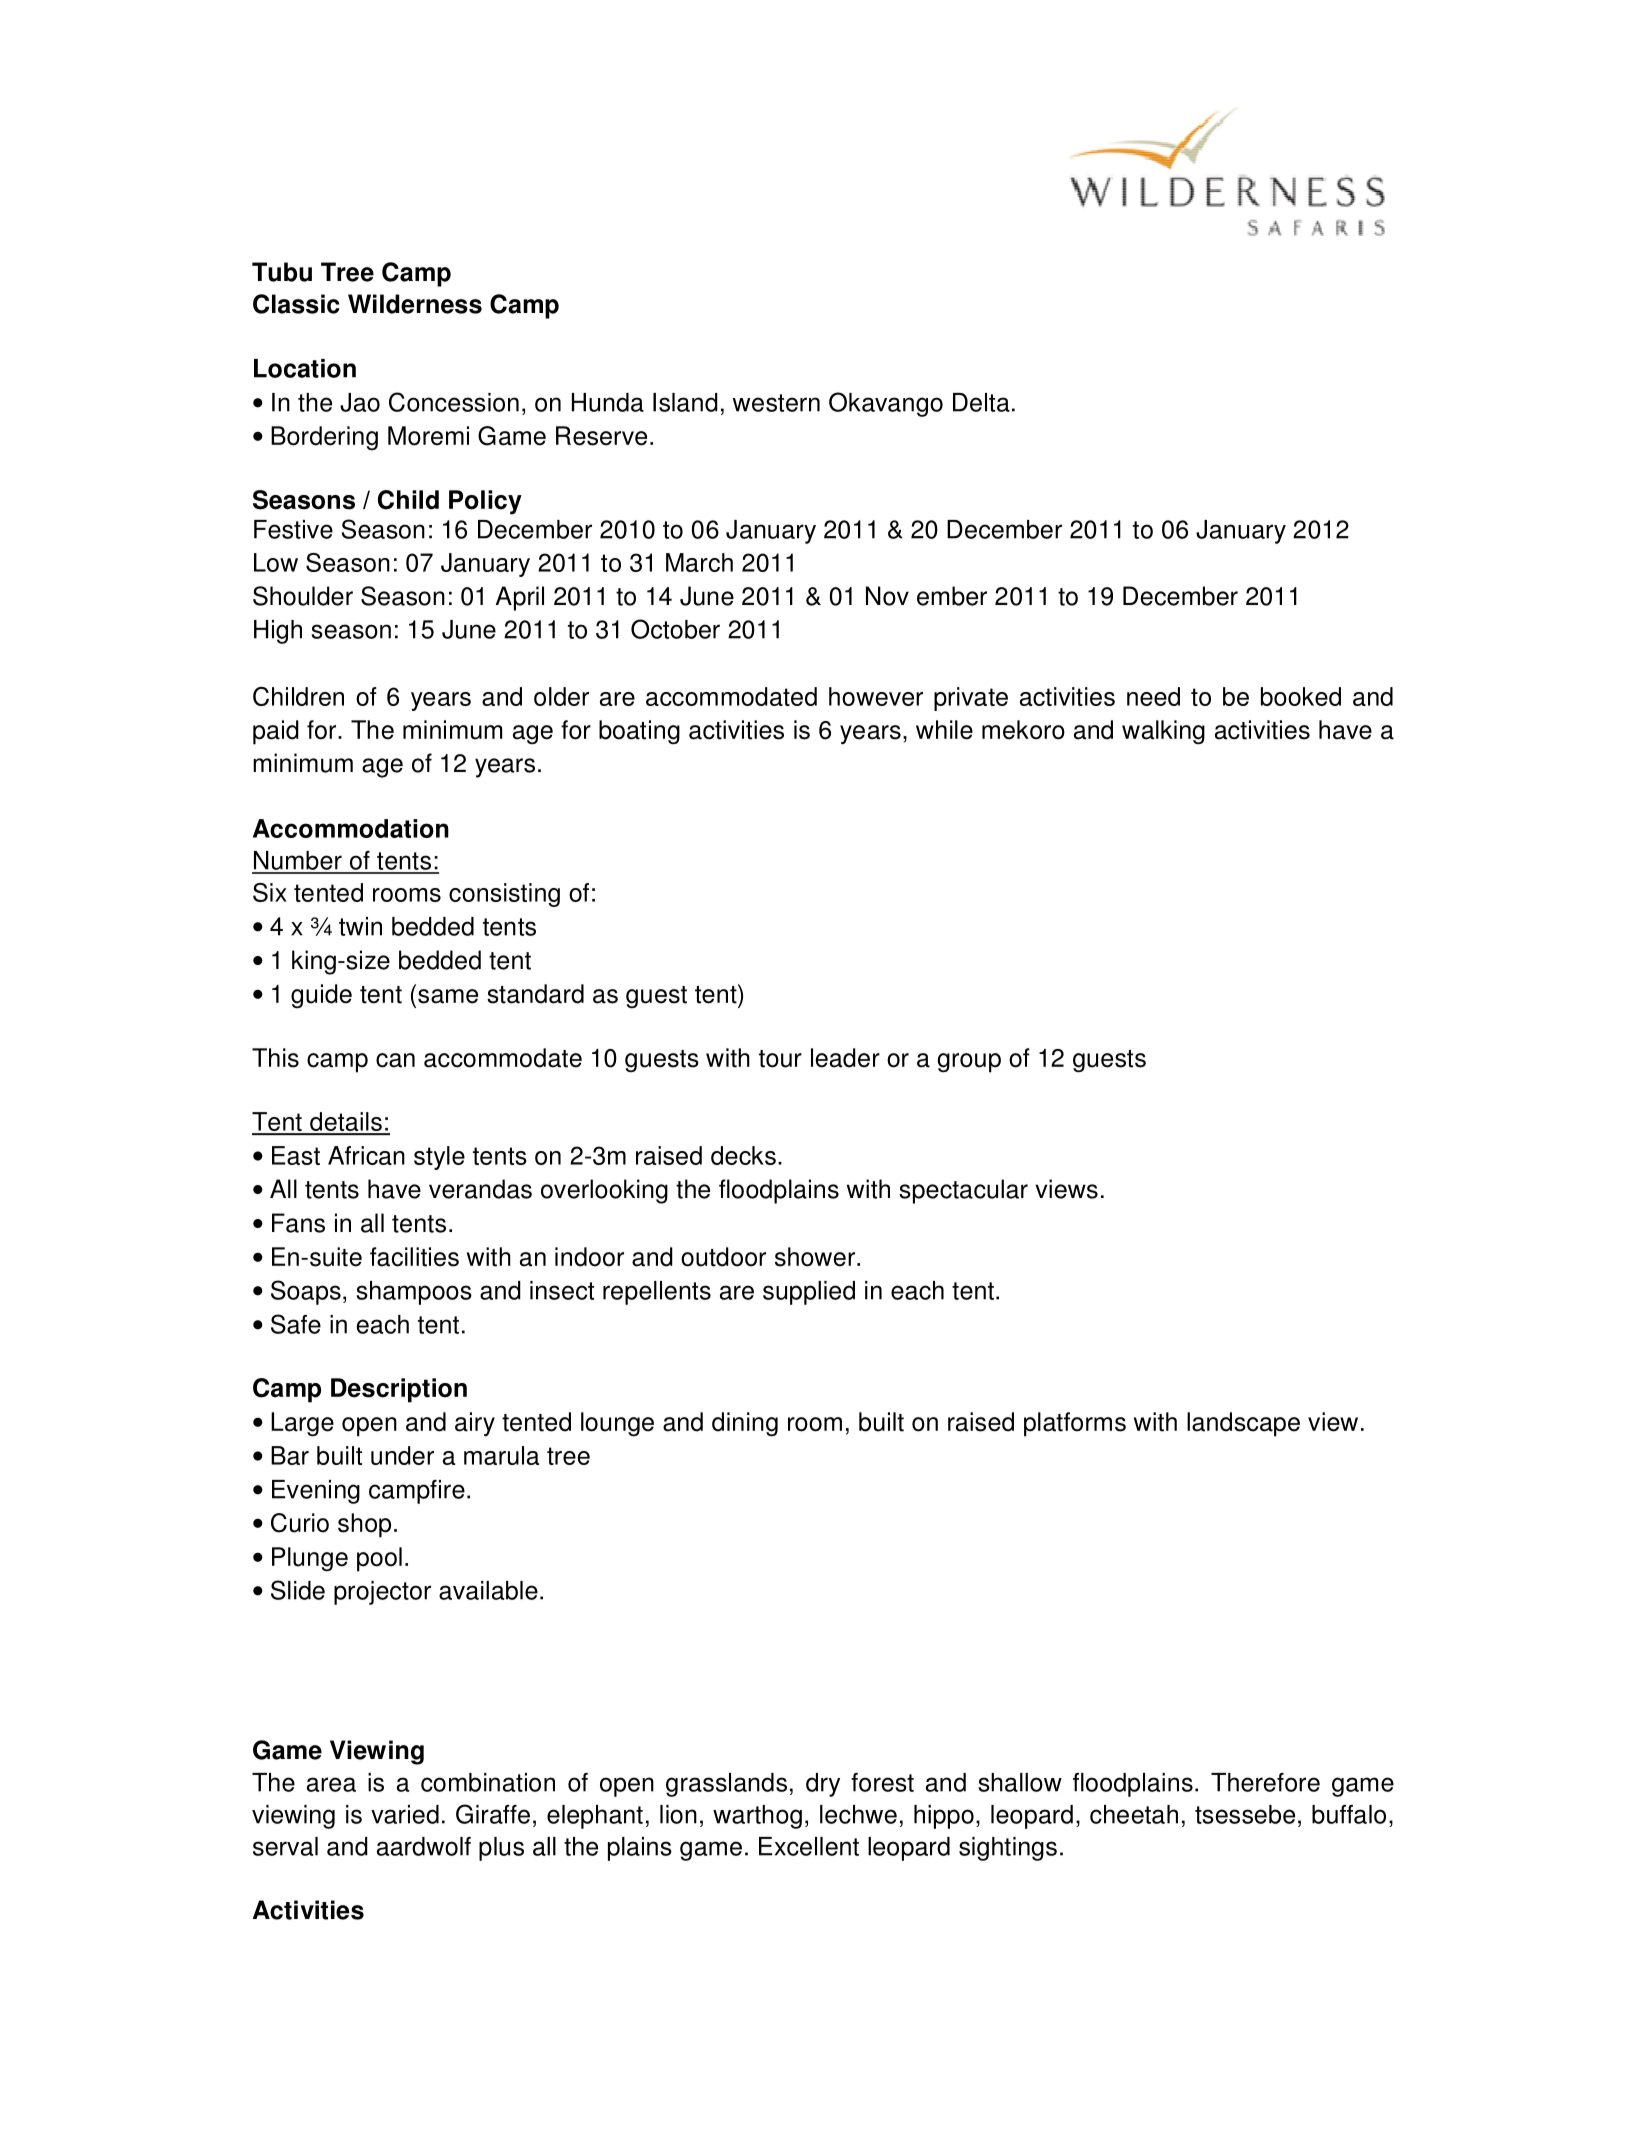  Describe the element at coordinates (780, 1059) in the document. I see `tour` at that location.
